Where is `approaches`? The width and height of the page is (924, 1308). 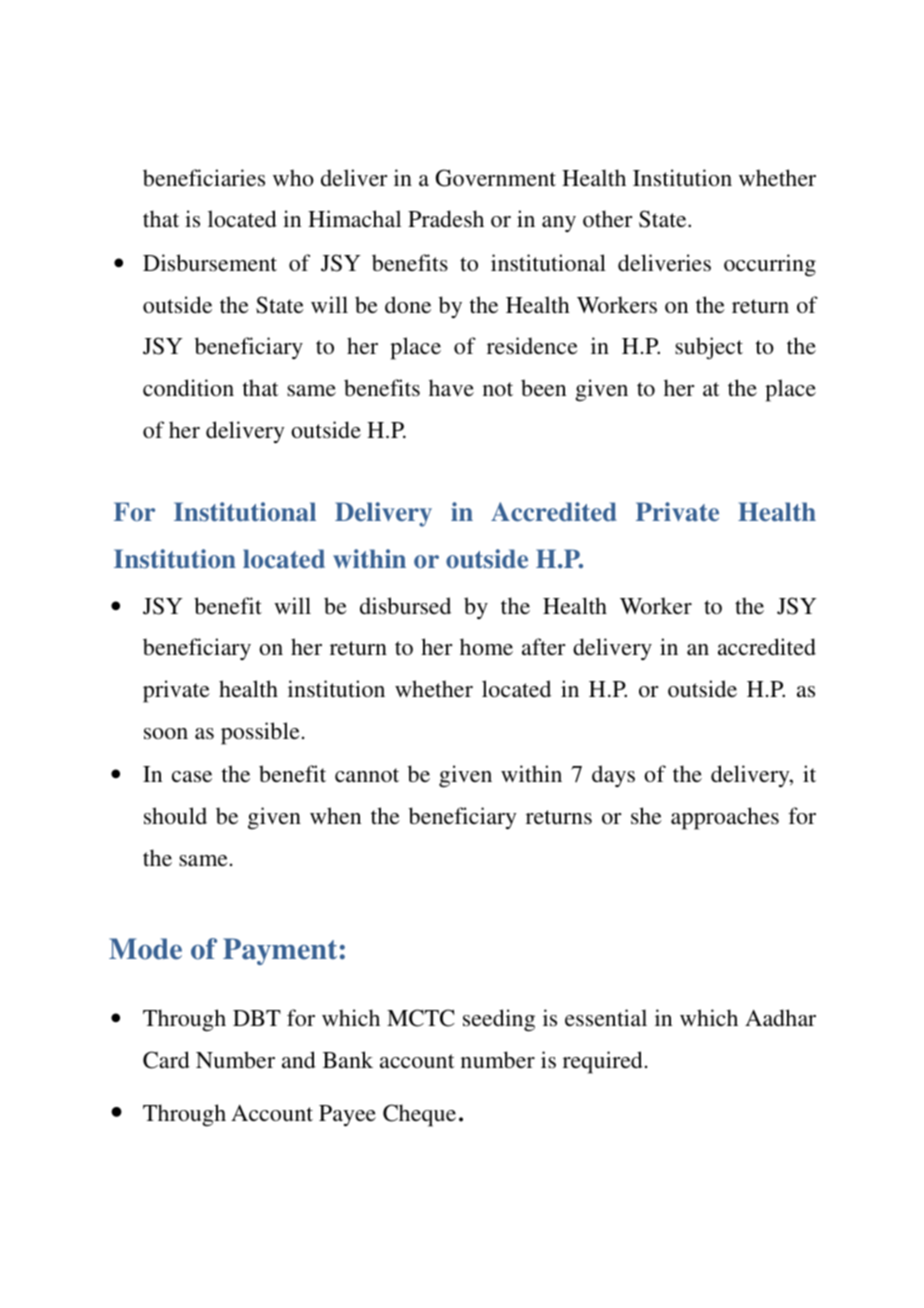 approaches is located at coordinates (725, 818).
